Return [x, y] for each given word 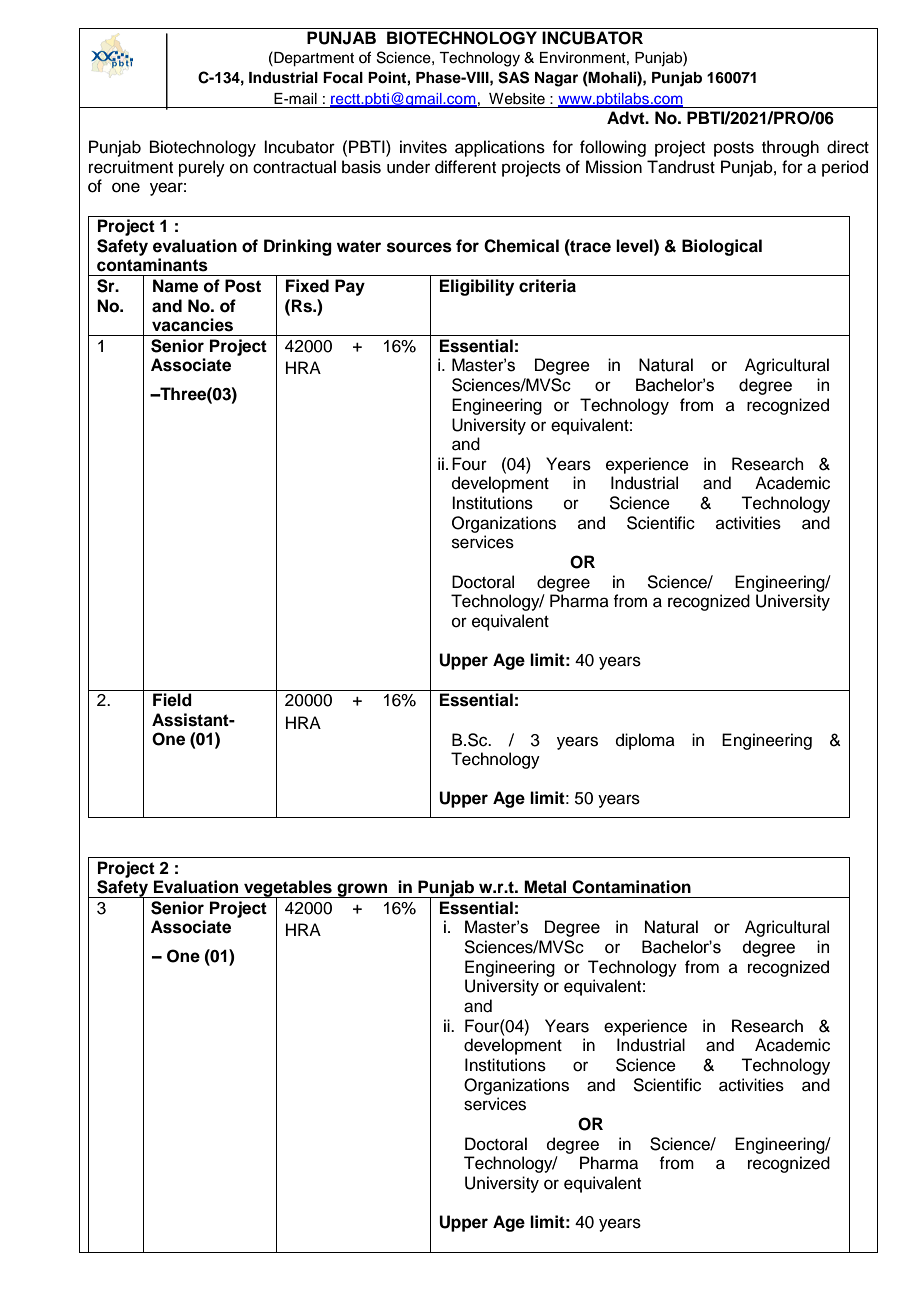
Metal [545, 887]
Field [172, 700]
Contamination [631, 887]
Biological [722, 247]
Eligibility [477, 287]
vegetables [288, 889]
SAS [513, 77]
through [790, 148]
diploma [645, 741]
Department [313, 59]
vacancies [192, 325]
